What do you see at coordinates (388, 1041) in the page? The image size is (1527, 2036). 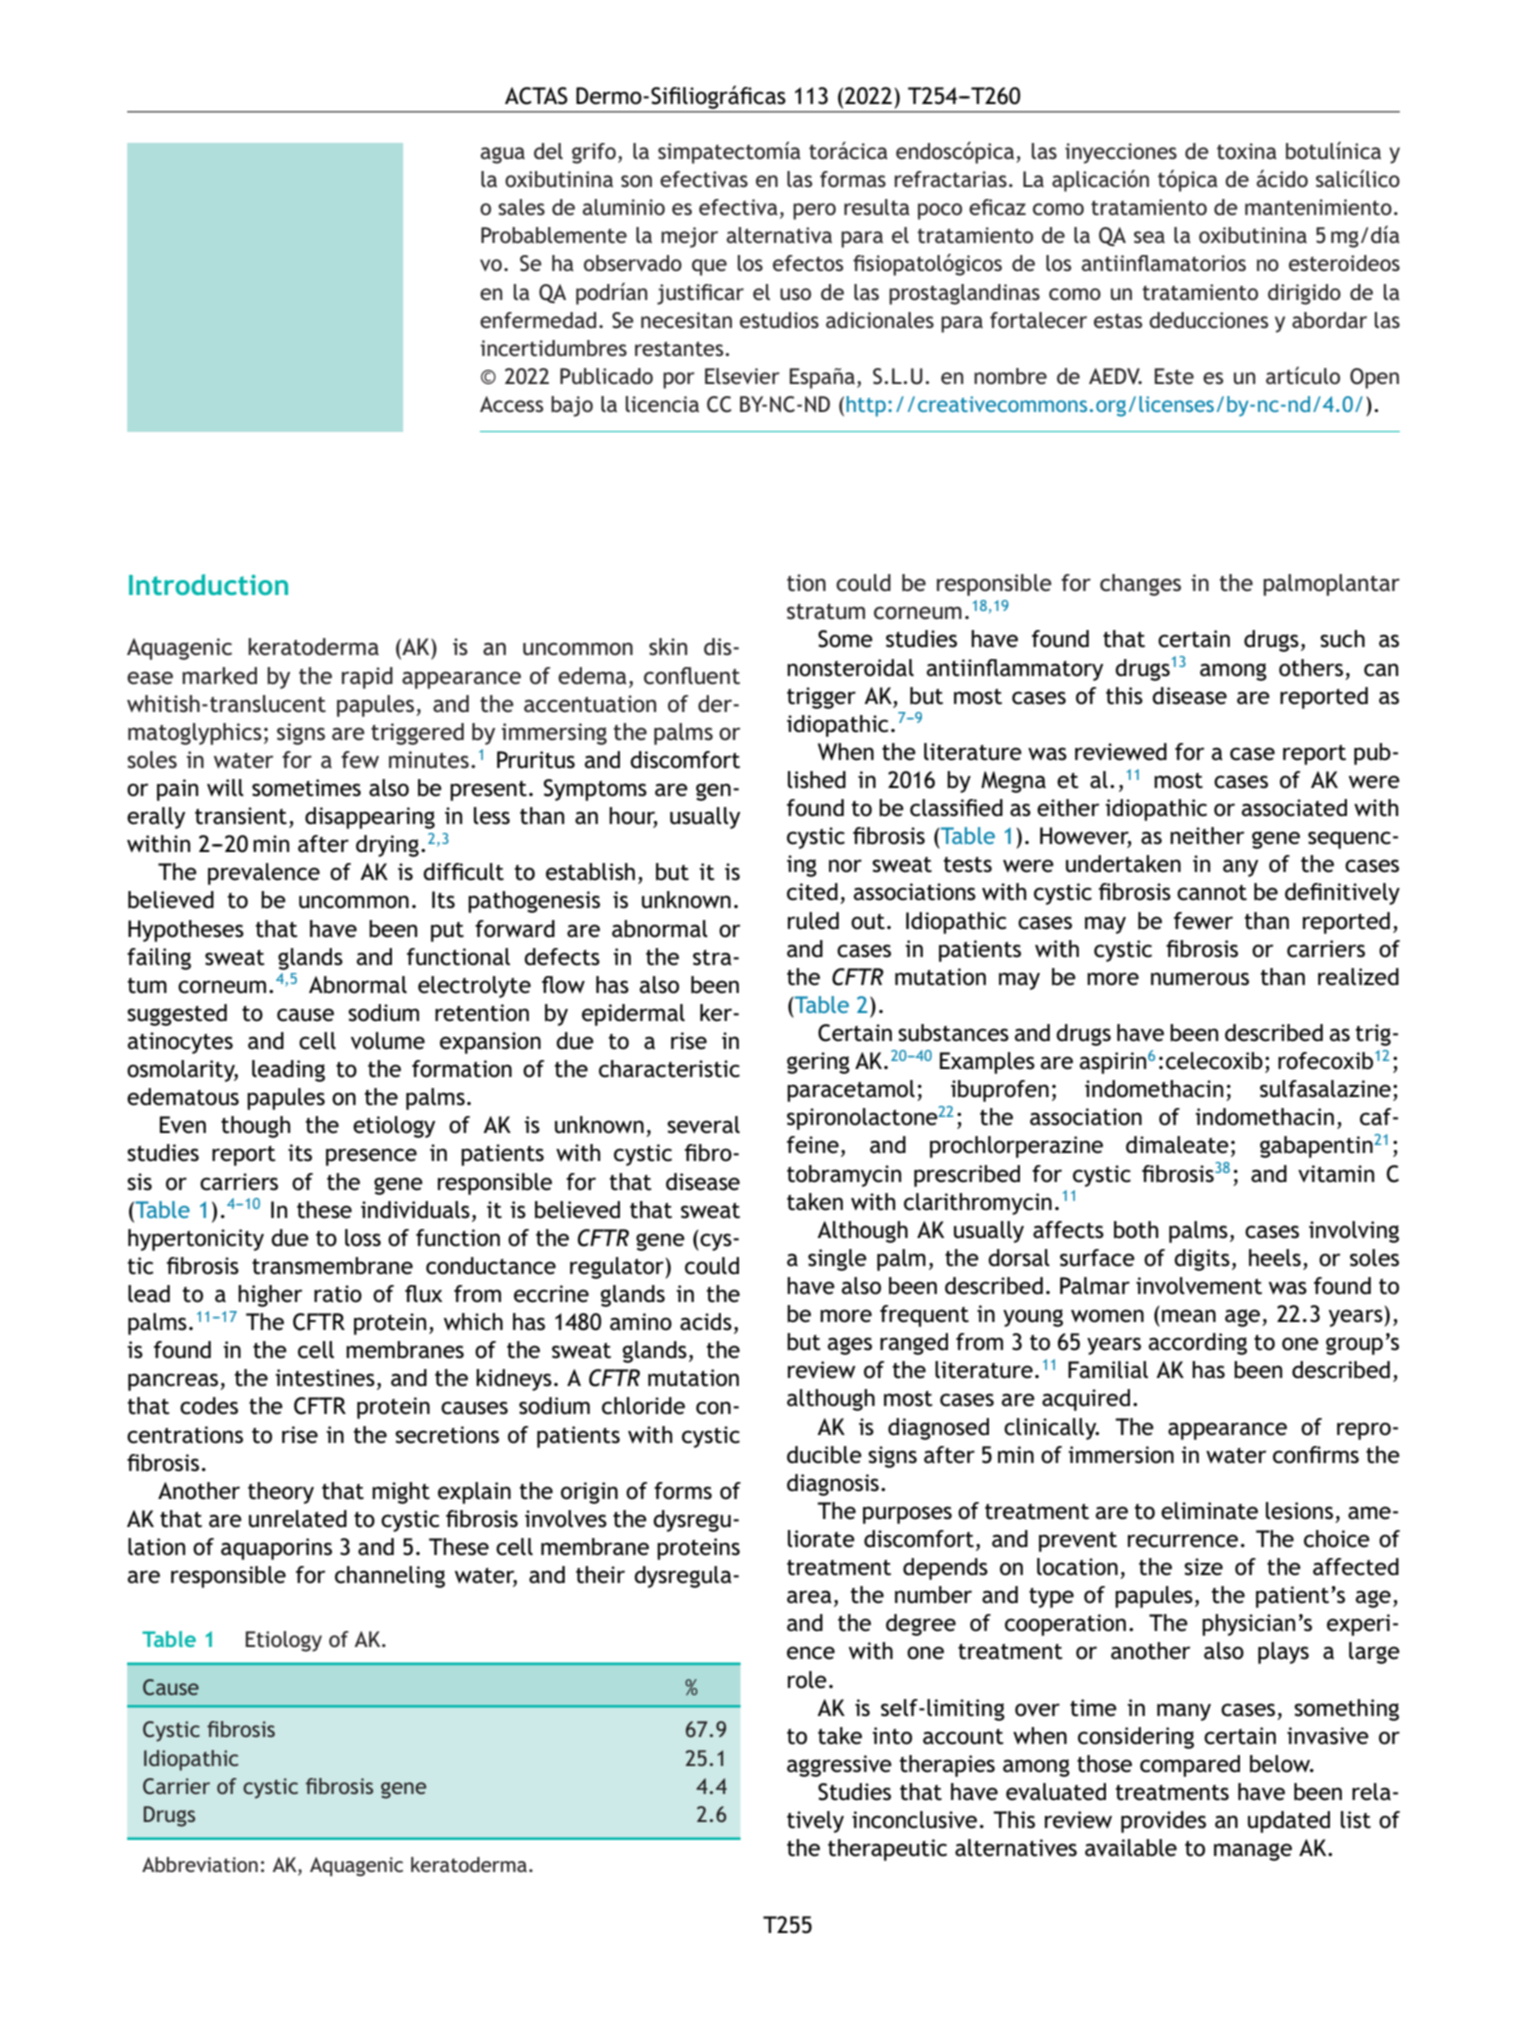 I see `volume` at bounding box center [388, 1041].
